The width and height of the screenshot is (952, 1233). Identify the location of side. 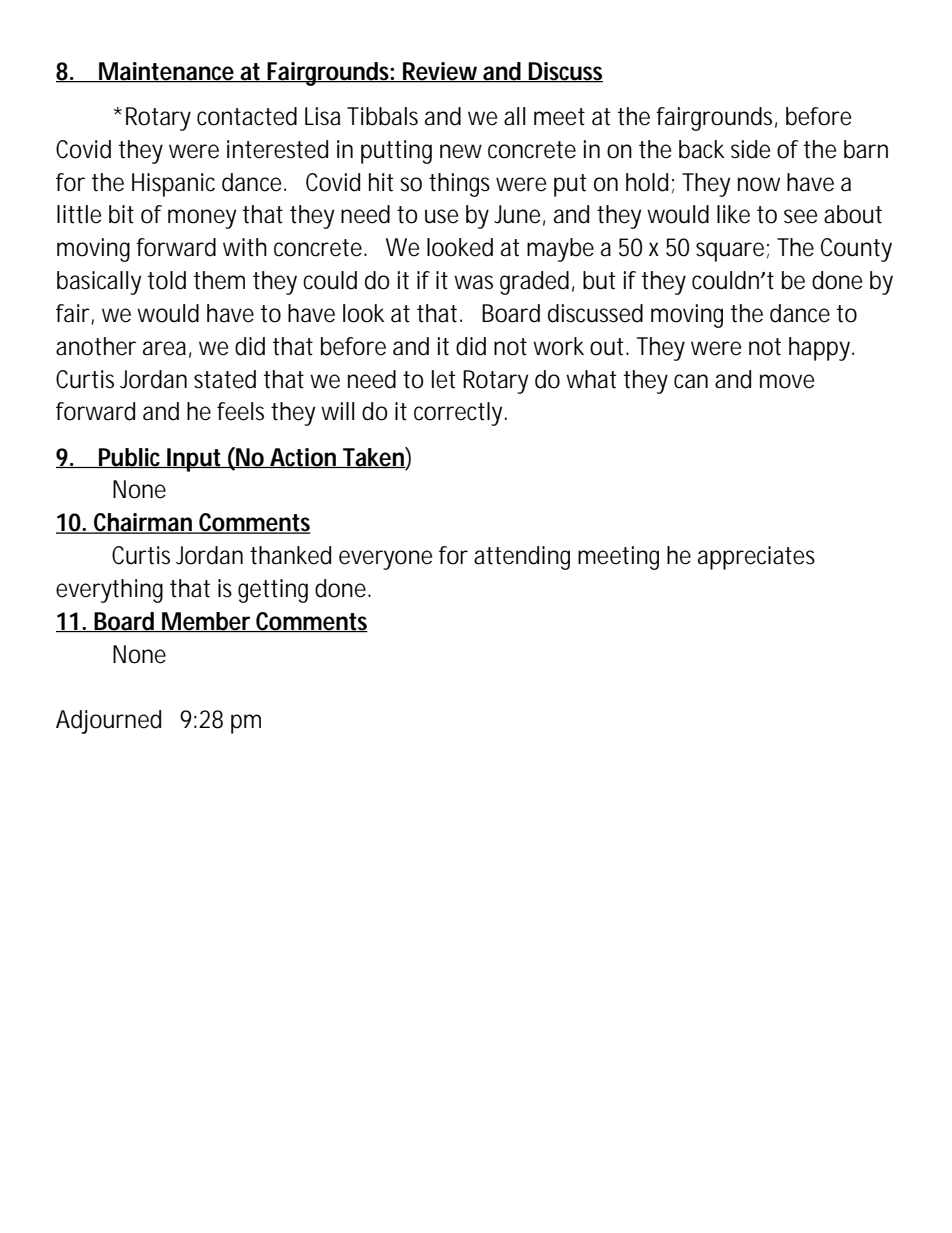
(750, 149).
